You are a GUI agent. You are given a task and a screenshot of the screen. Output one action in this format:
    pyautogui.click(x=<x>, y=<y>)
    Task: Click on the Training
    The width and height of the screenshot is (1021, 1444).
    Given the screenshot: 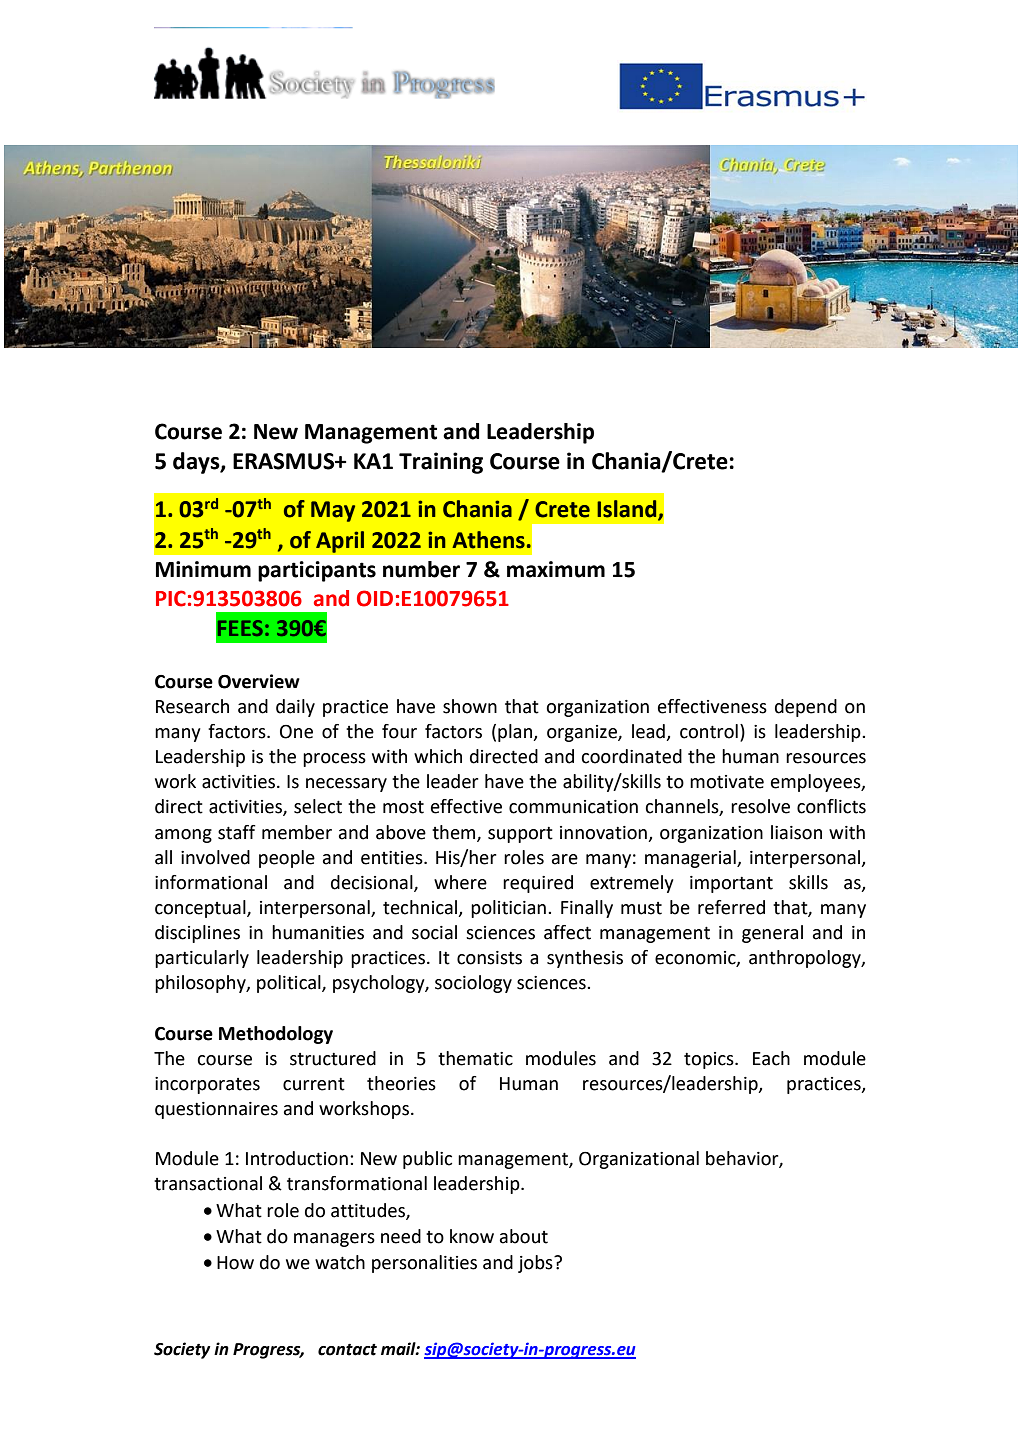 What is the action you would take?
    pyautogui.click(x=441, y=463)
